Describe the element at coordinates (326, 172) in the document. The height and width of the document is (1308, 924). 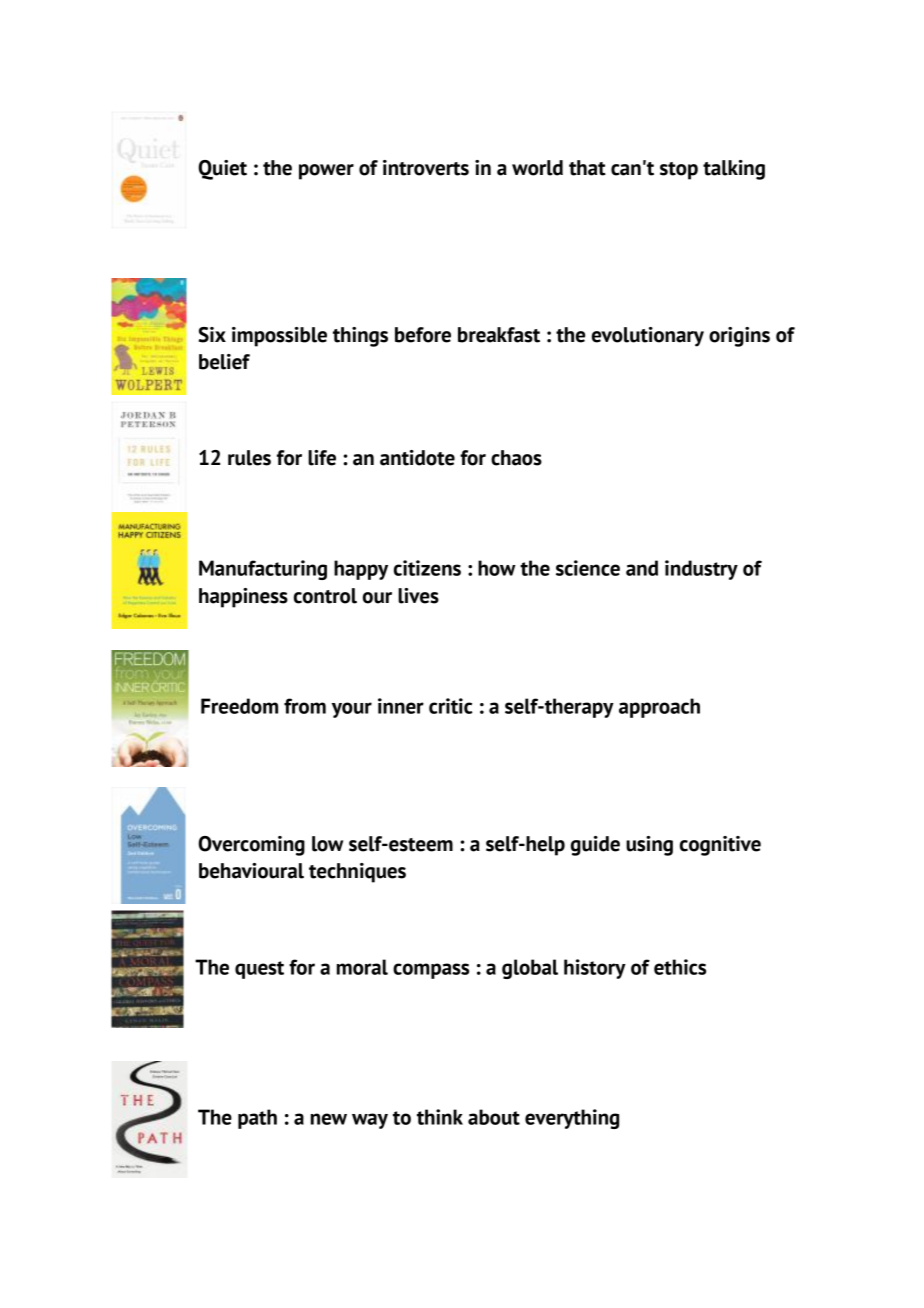
I see `power` at that location.
